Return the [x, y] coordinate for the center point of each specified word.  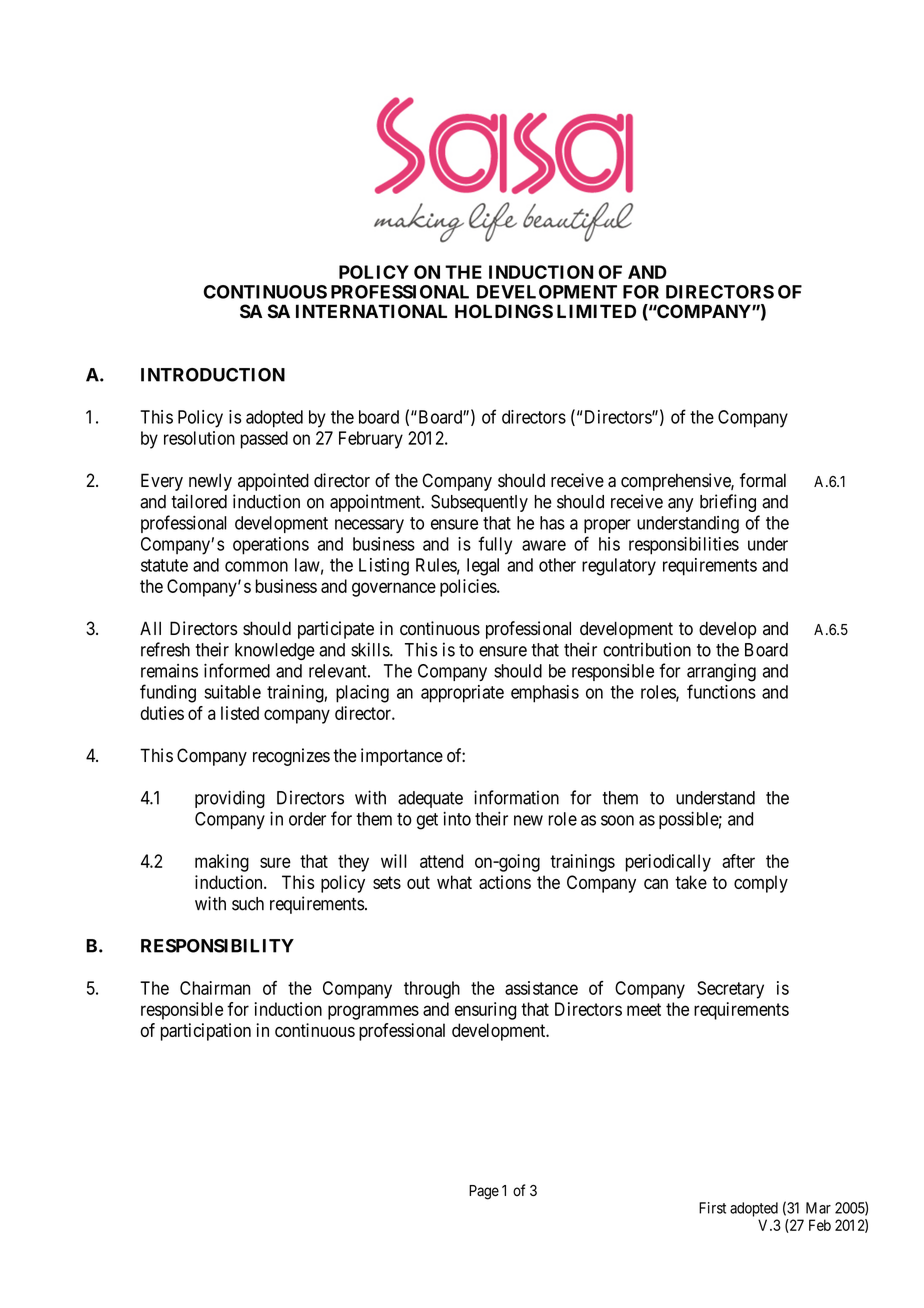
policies [469, 588]
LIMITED [596, 311]
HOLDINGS [504, 311]
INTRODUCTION [213, 375]
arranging [721, 673]
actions [505, 882]
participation [206, 1032]
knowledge [275, 651]
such [248, 904]
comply [761, 884]
